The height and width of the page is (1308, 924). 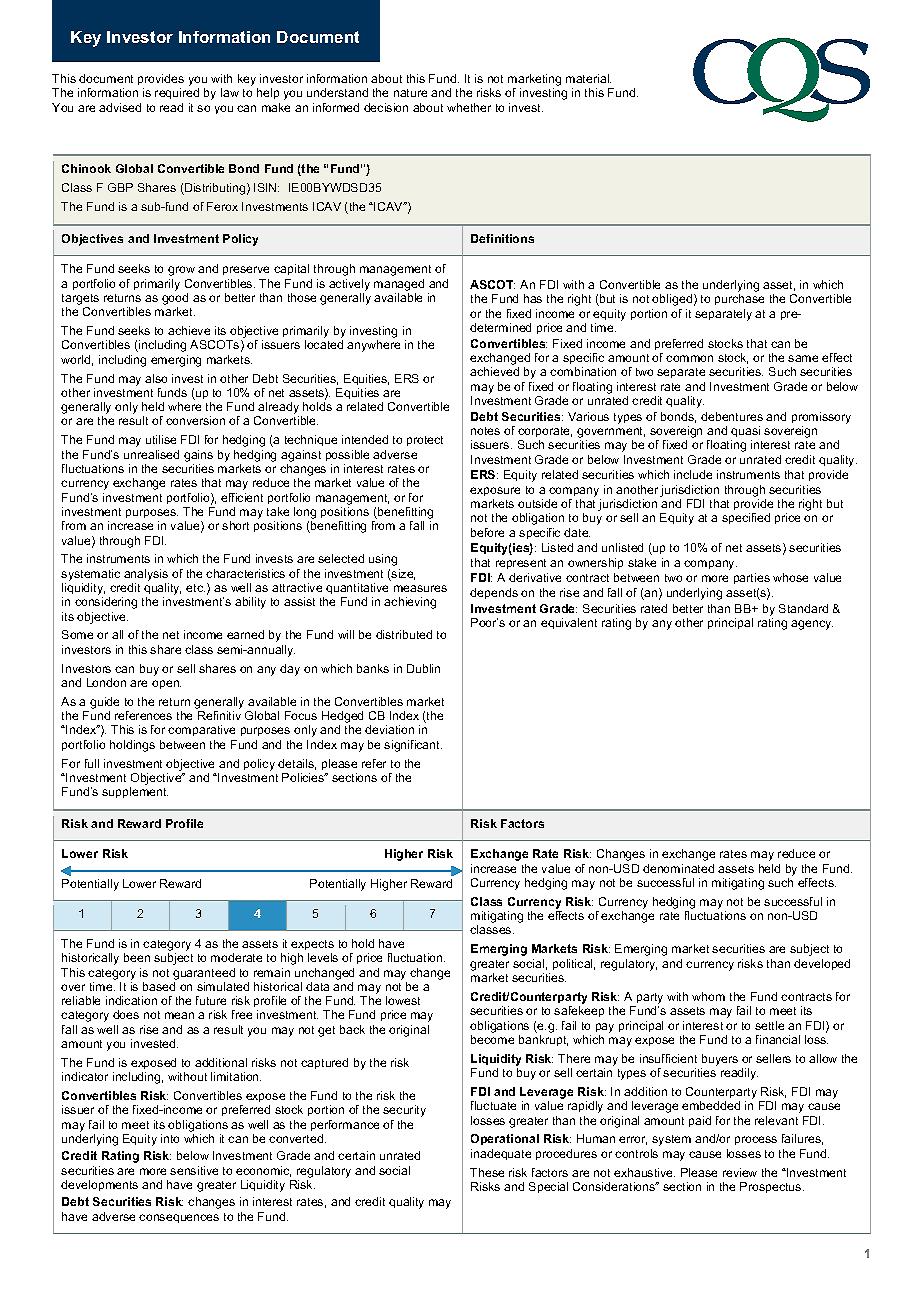 What do you see at coordinates (177, 93) in the page?
I see `required` at bounding box center [177, 93].
